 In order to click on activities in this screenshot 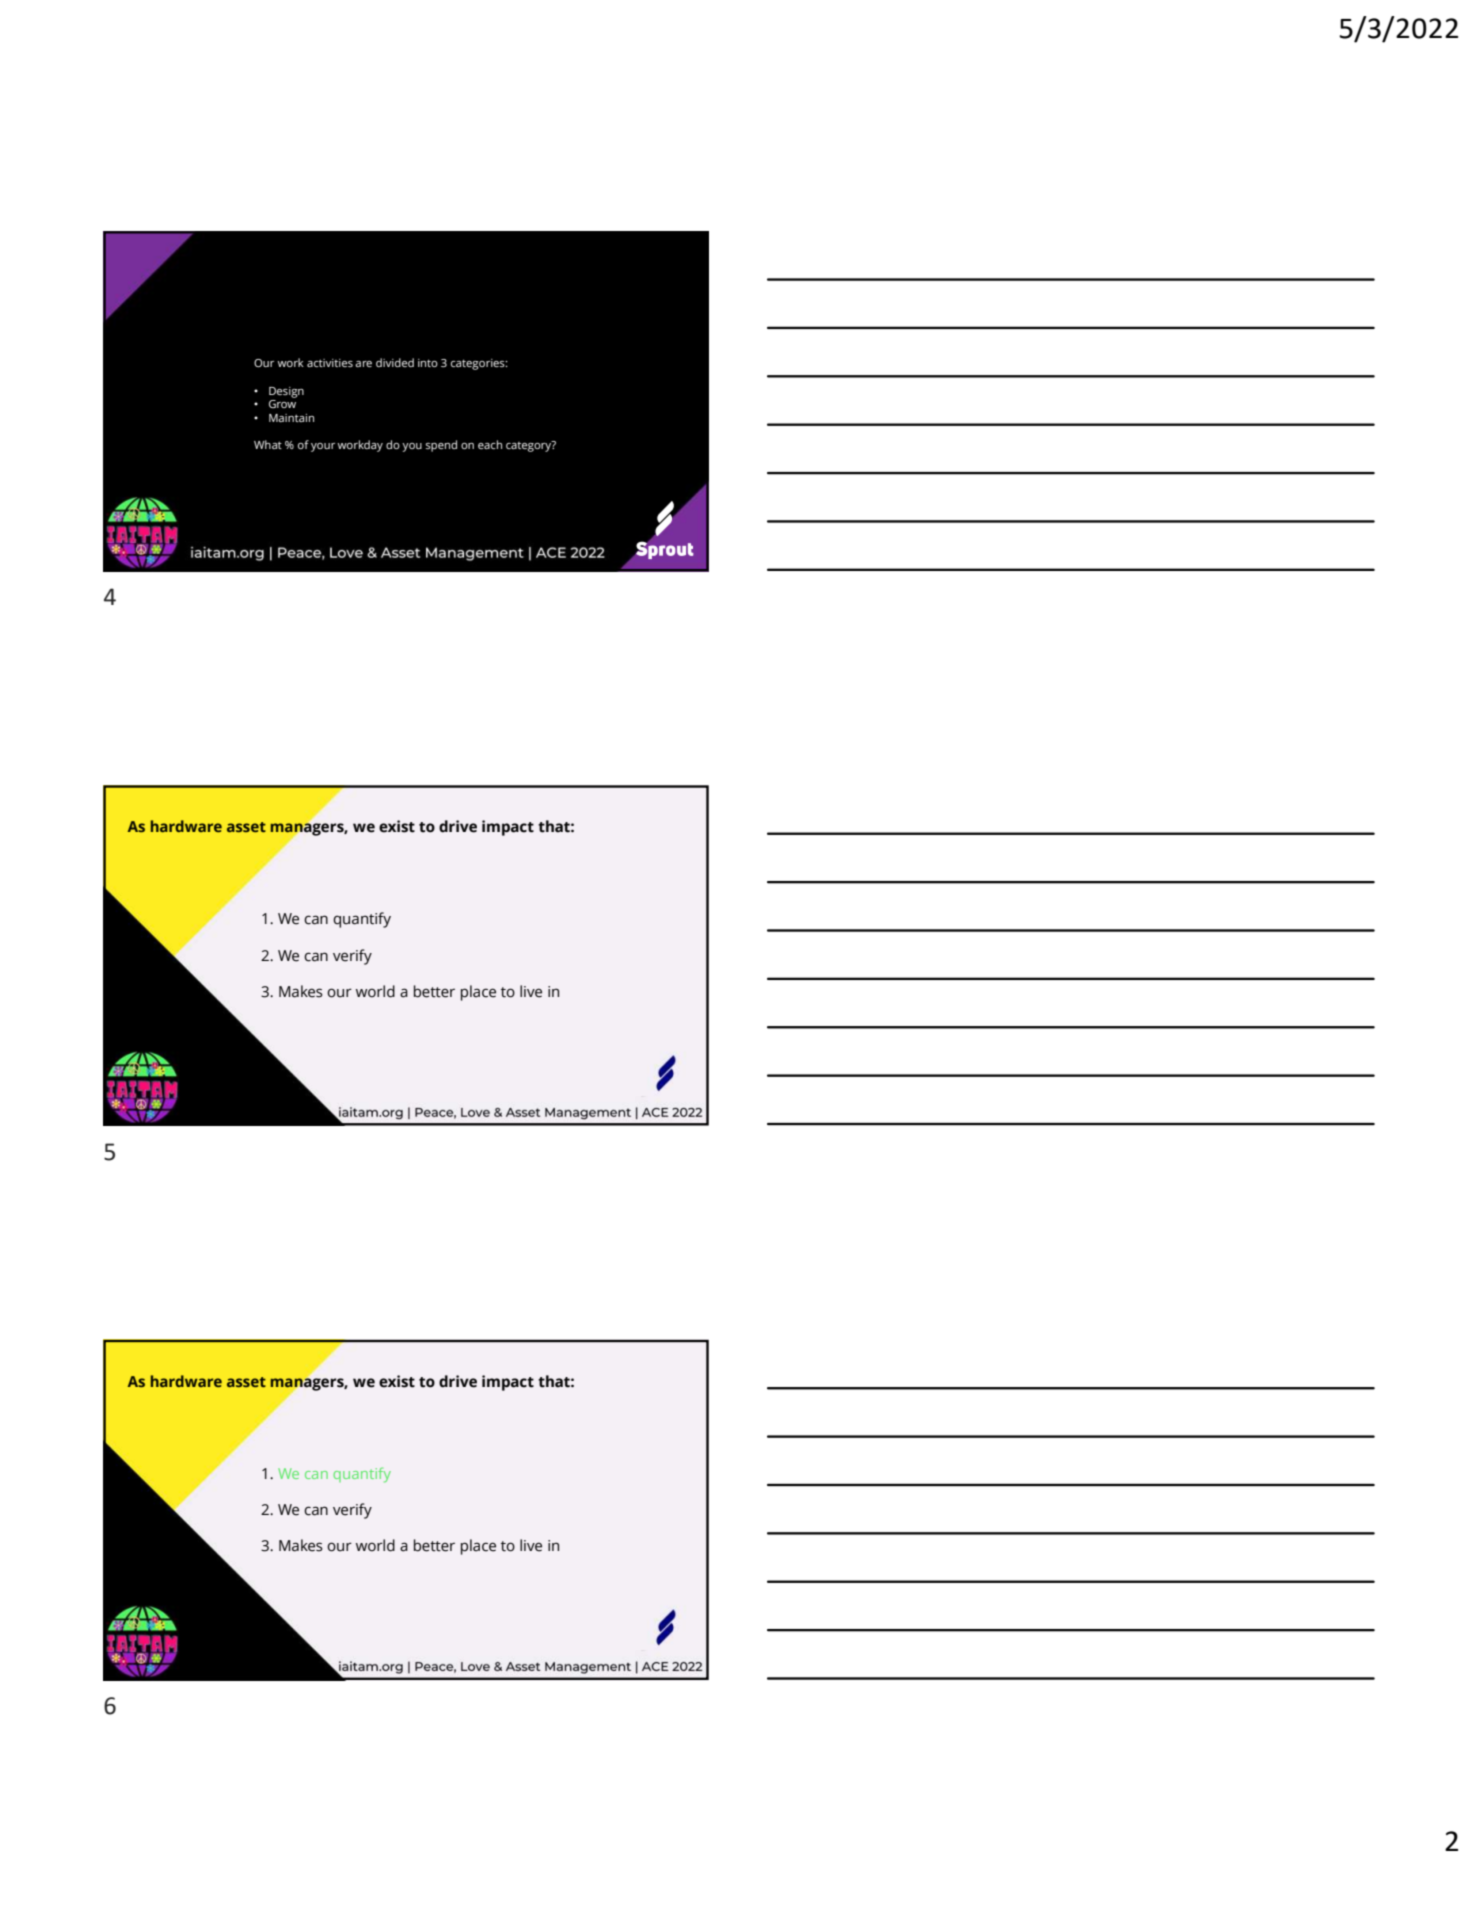, I will do `click(330, 363)`.
